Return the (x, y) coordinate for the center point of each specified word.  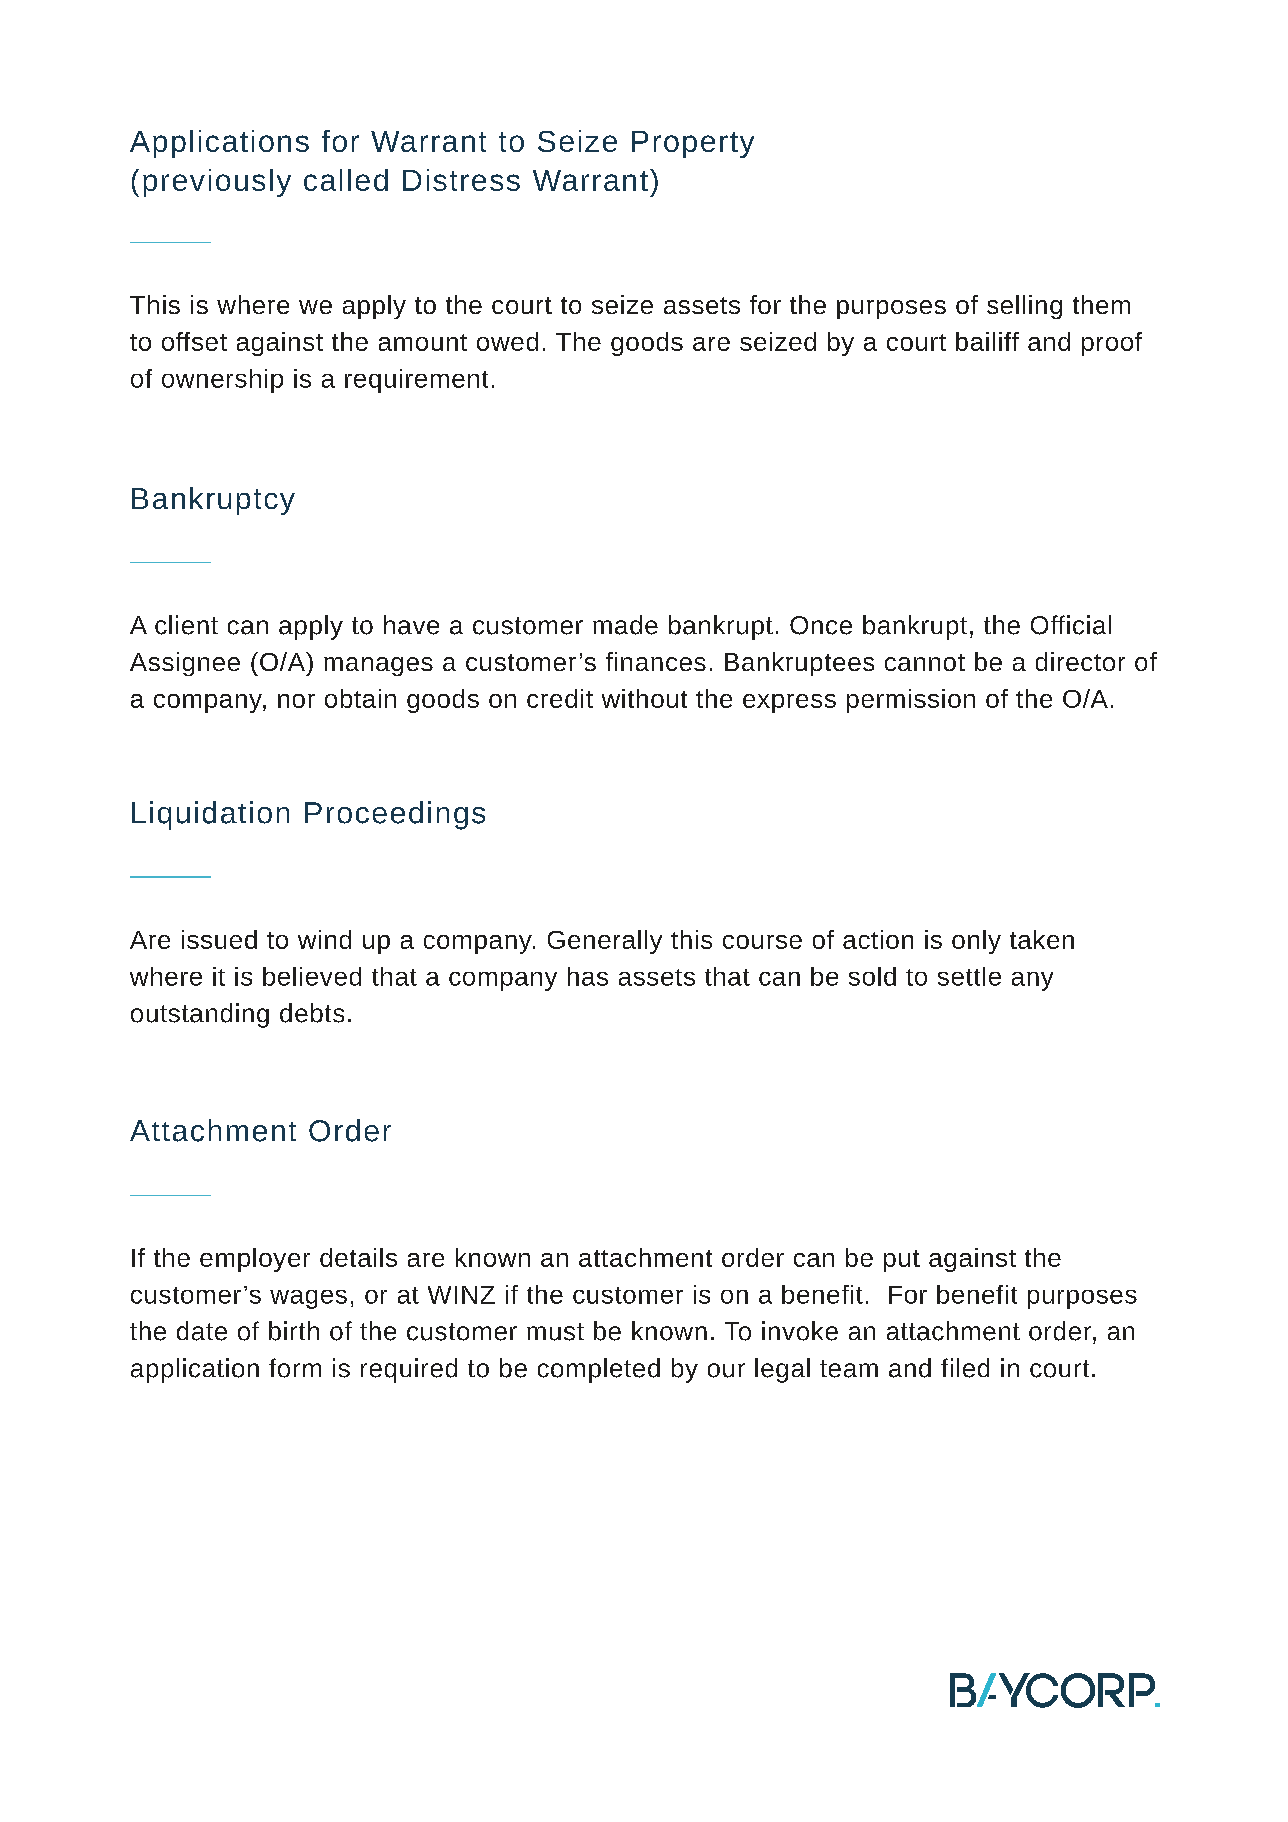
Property (693, 144)
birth (294, 1331)
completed (599, 1370)
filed (965, 1368)
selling (1024, 307)
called (346, 180)
